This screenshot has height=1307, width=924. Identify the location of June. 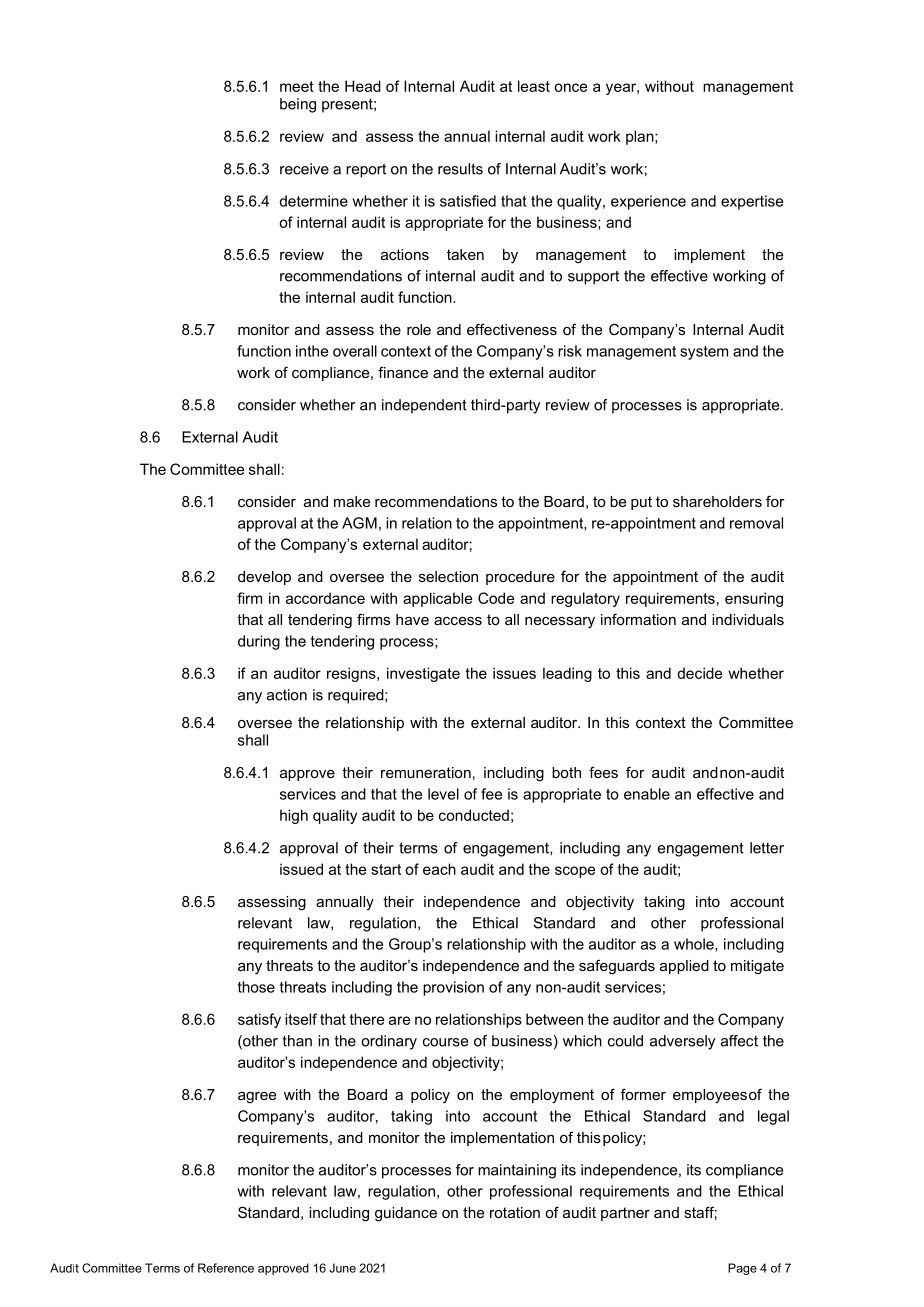
(342, 1268).
